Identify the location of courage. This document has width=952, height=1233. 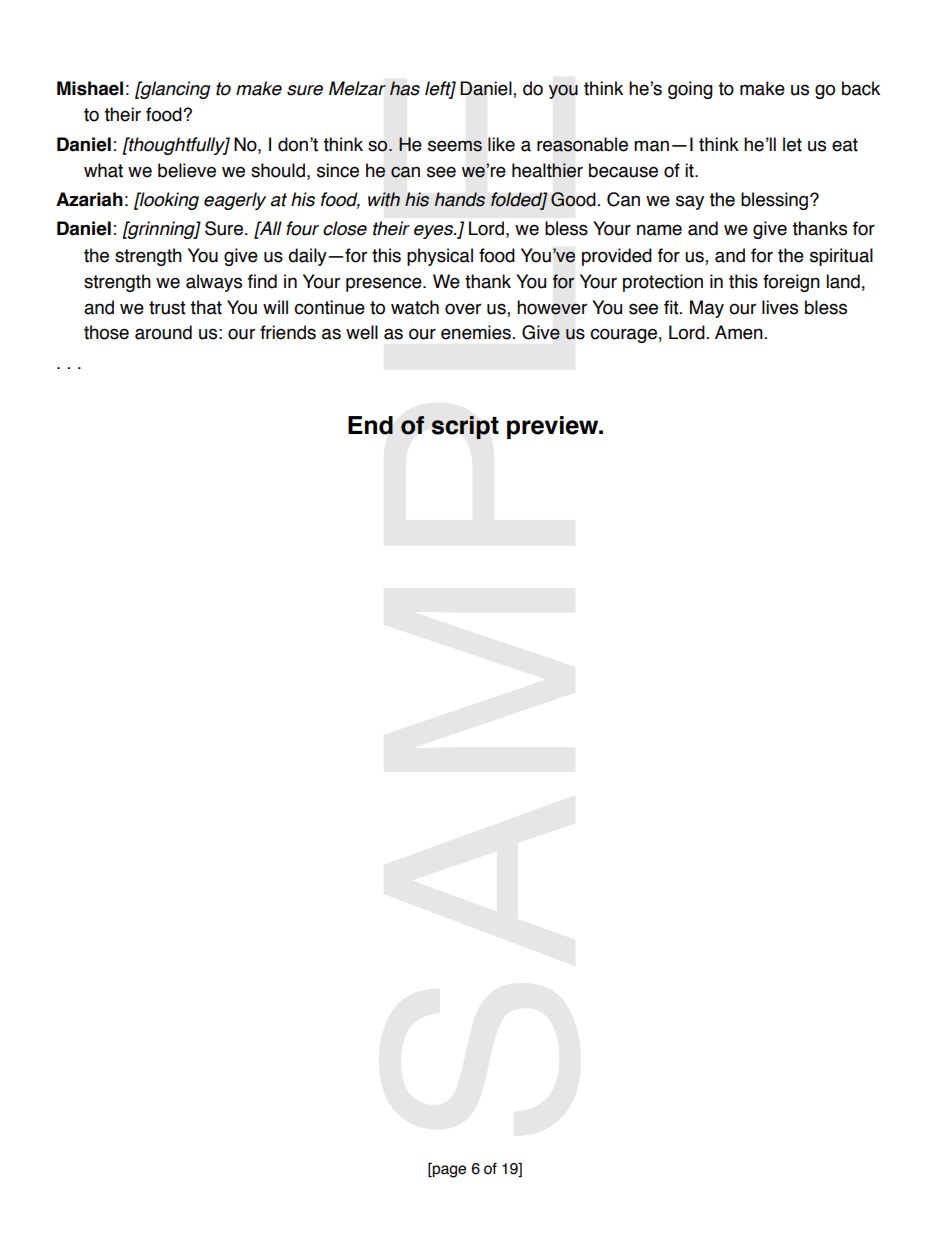
(623, 335).
